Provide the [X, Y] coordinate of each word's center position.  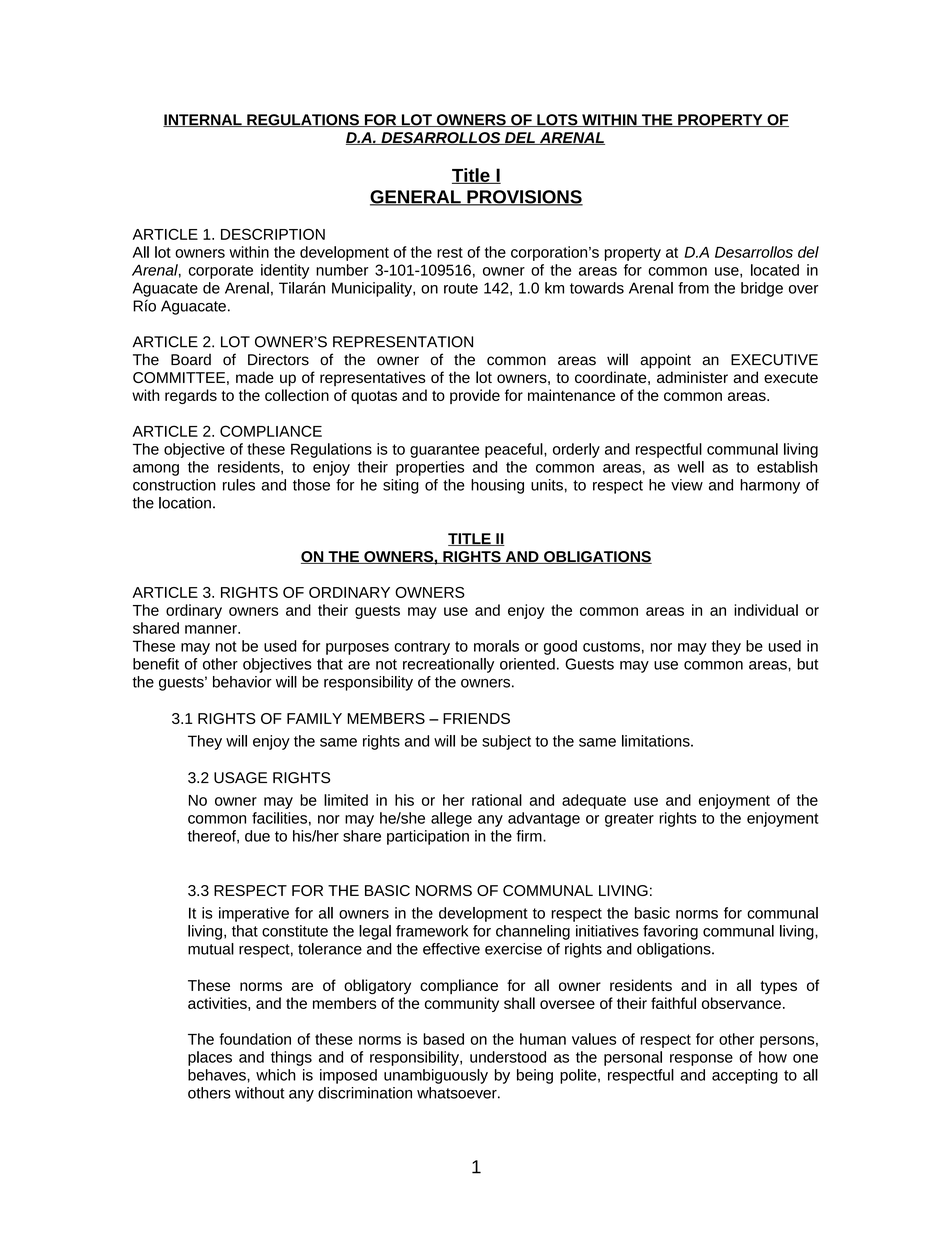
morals [496, 646]
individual [766, 610]
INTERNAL [203, 120]
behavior [242, 682]
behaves [218, 1075]
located [775, 270]
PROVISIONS [524, 198]
